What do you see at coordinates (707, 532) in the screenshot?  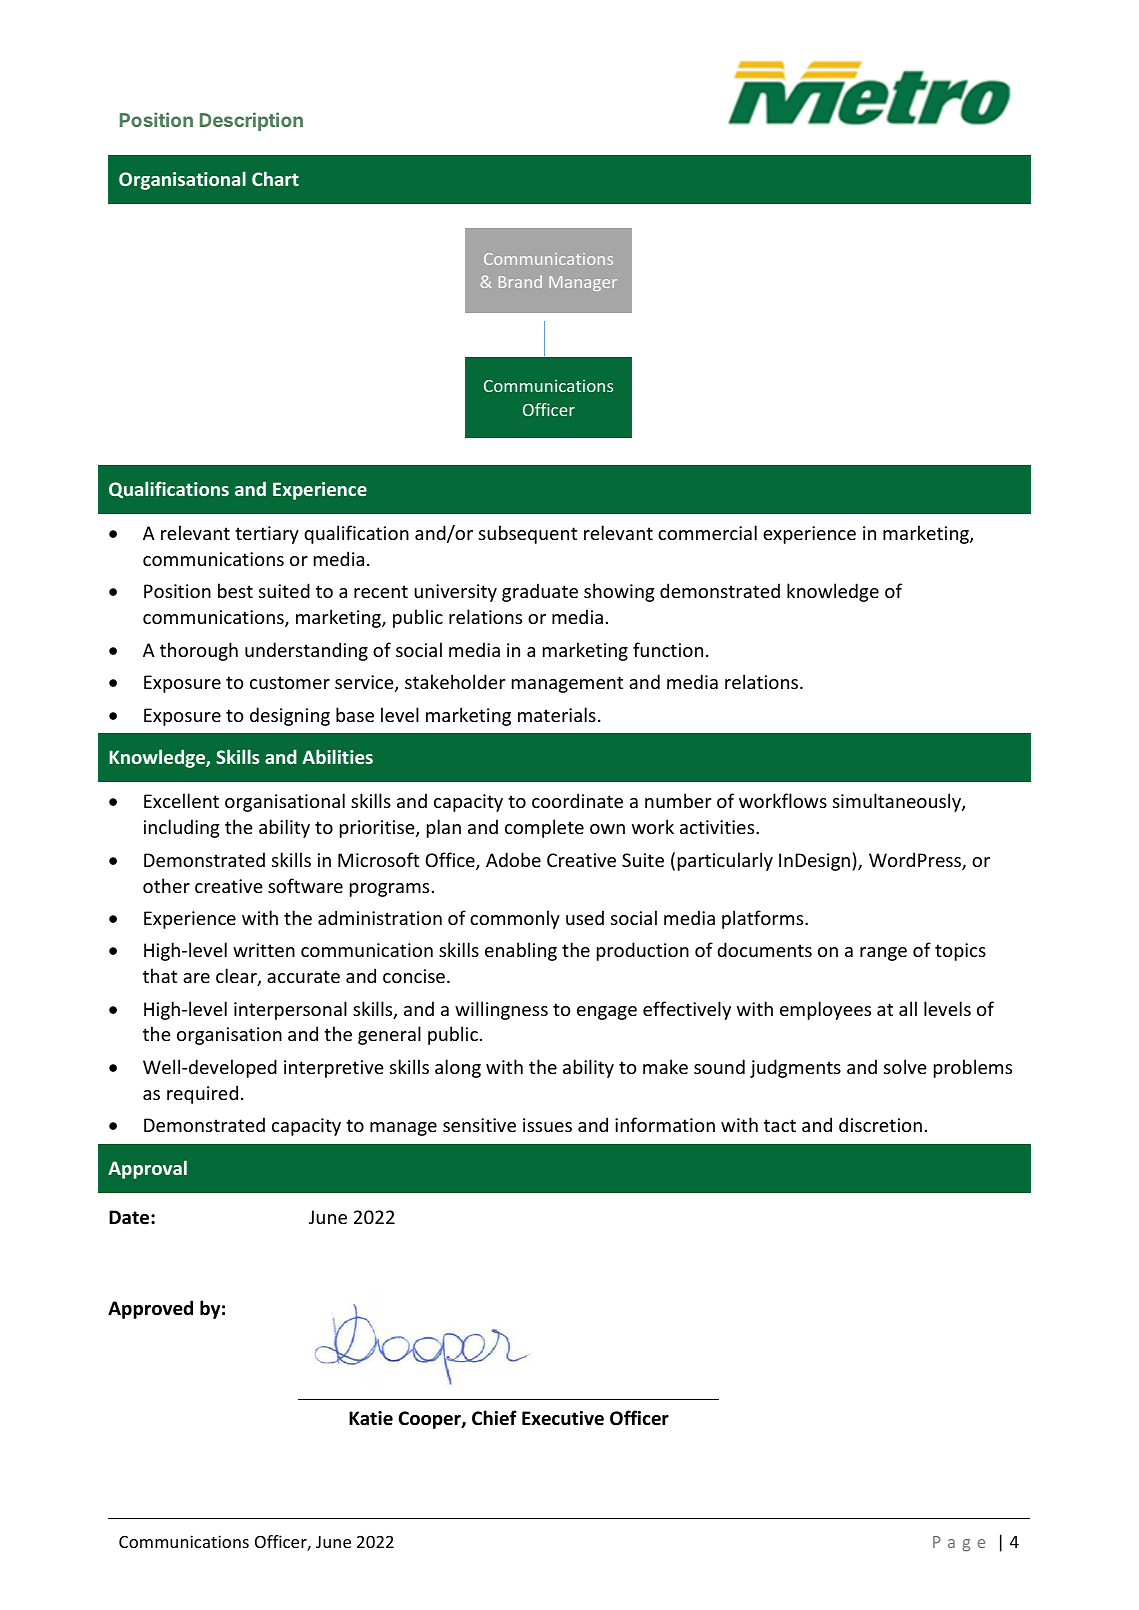 I see `commercial` at bounding box center [707, 532].
